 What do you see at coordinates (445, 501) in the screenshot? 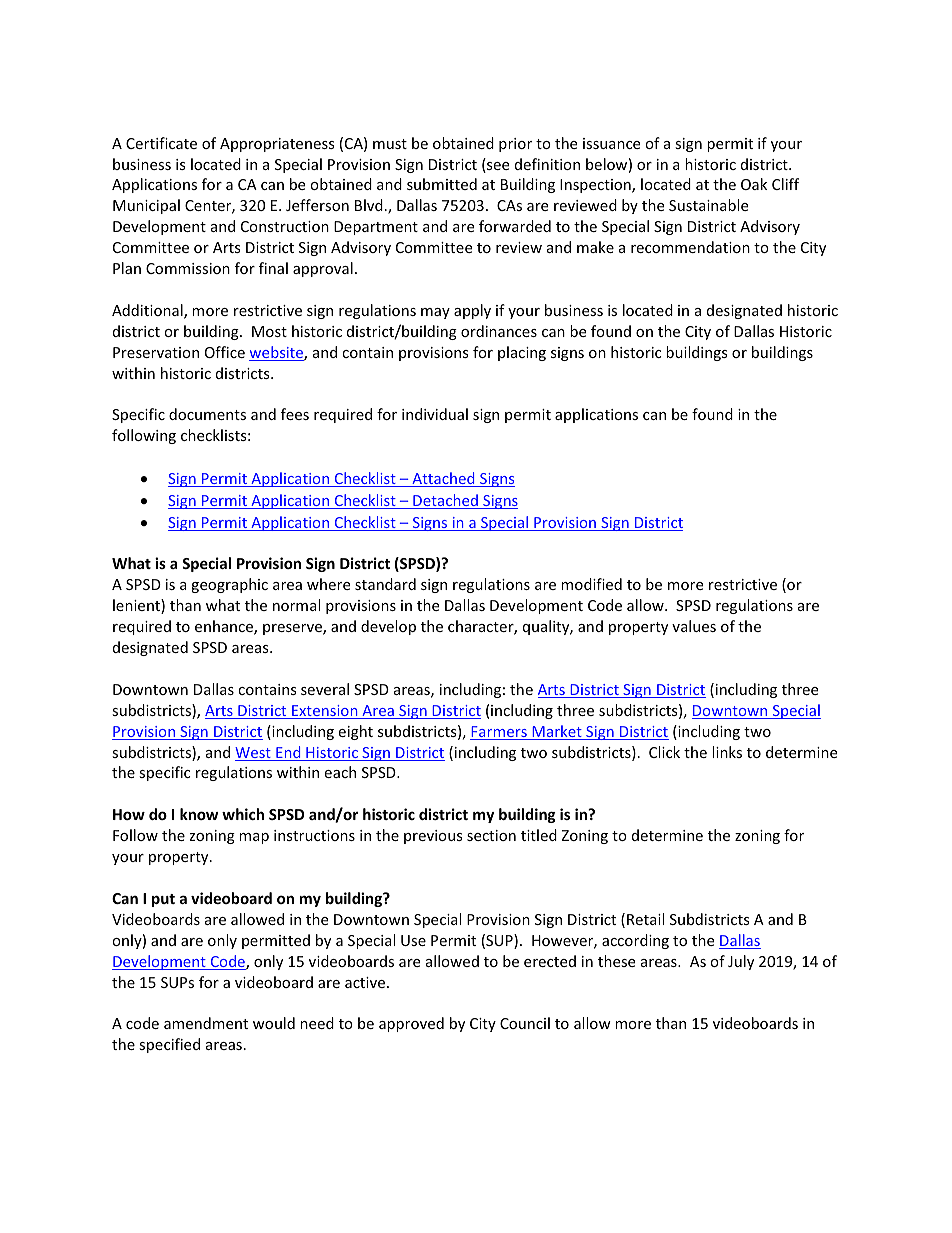
I see `Detached` at bounding box center [445, 501].
